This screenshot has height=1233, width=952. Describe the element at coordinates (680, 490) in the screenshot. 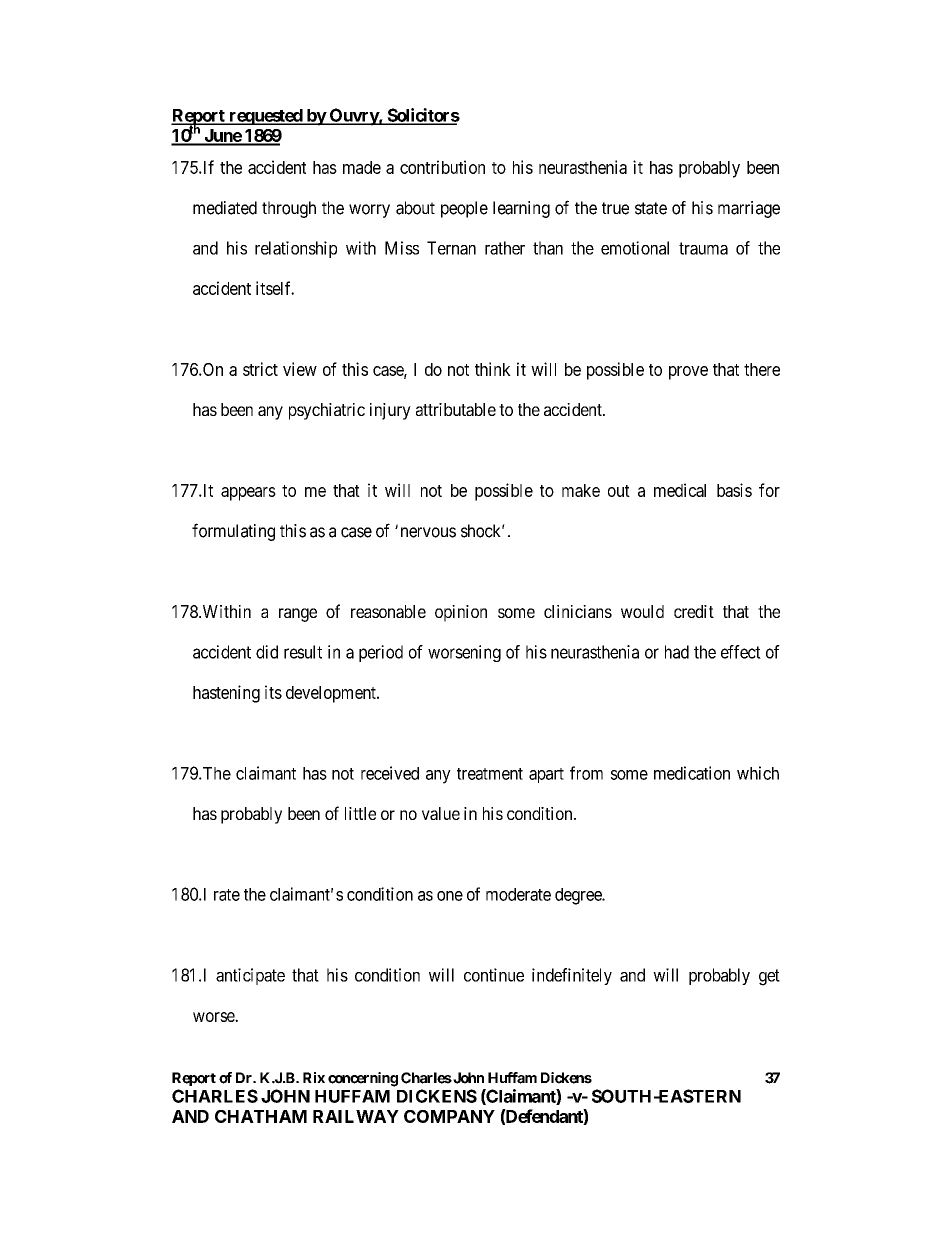

I see `medical` at that location.
